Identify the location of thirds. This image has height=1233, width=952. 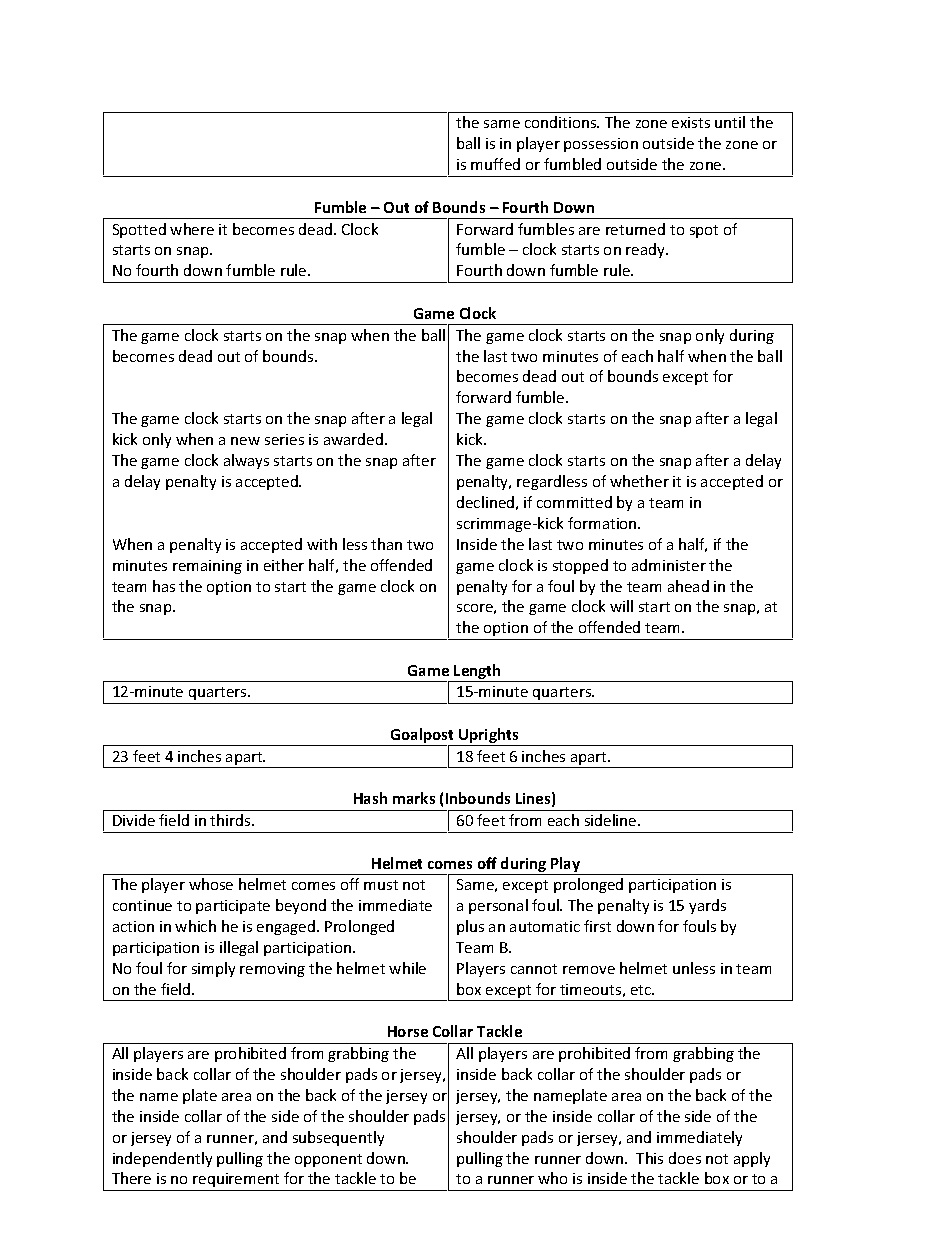
(231, 820).
